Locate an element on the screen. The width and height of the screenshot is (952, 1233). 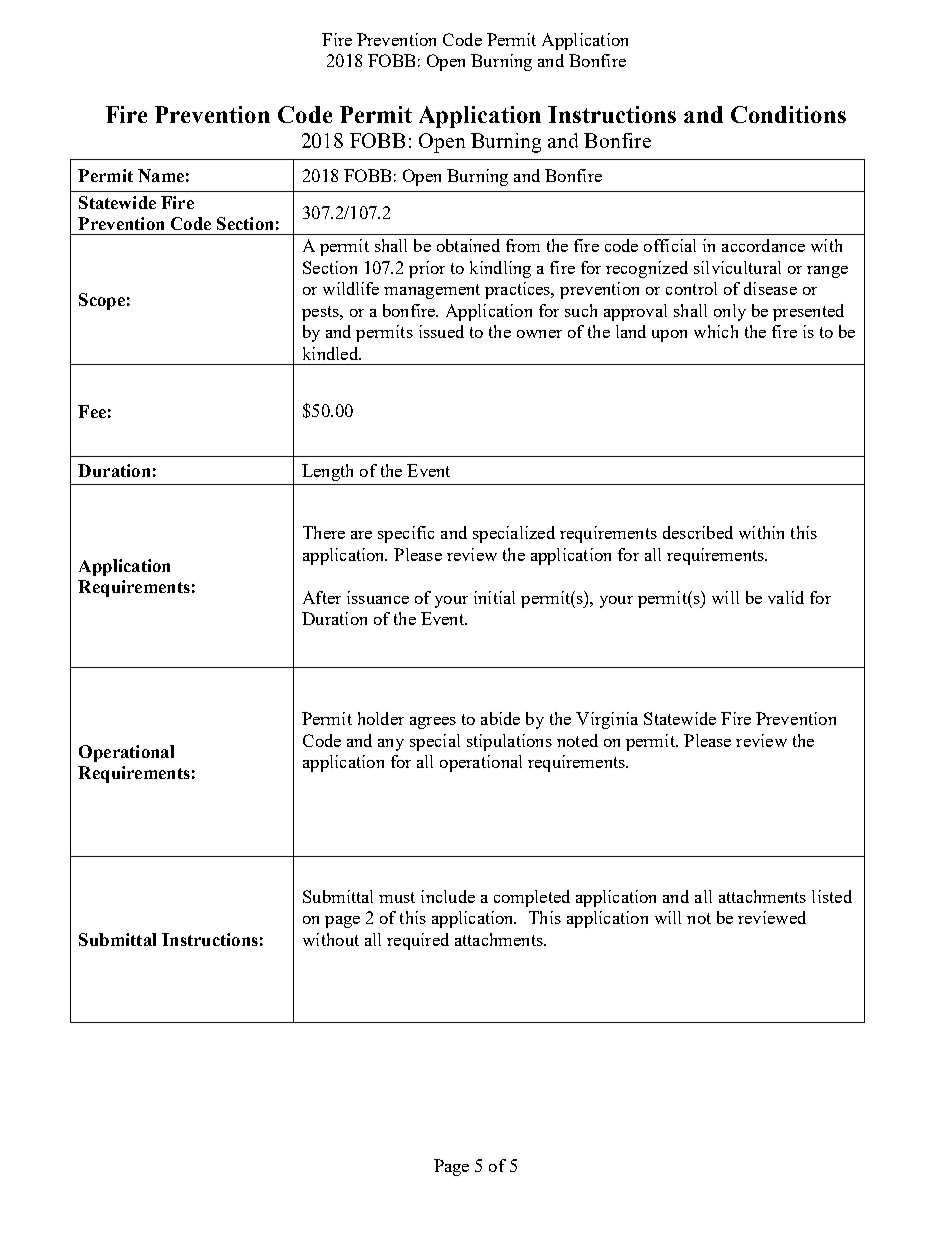
agrees is located at coordinates (433, 723).
